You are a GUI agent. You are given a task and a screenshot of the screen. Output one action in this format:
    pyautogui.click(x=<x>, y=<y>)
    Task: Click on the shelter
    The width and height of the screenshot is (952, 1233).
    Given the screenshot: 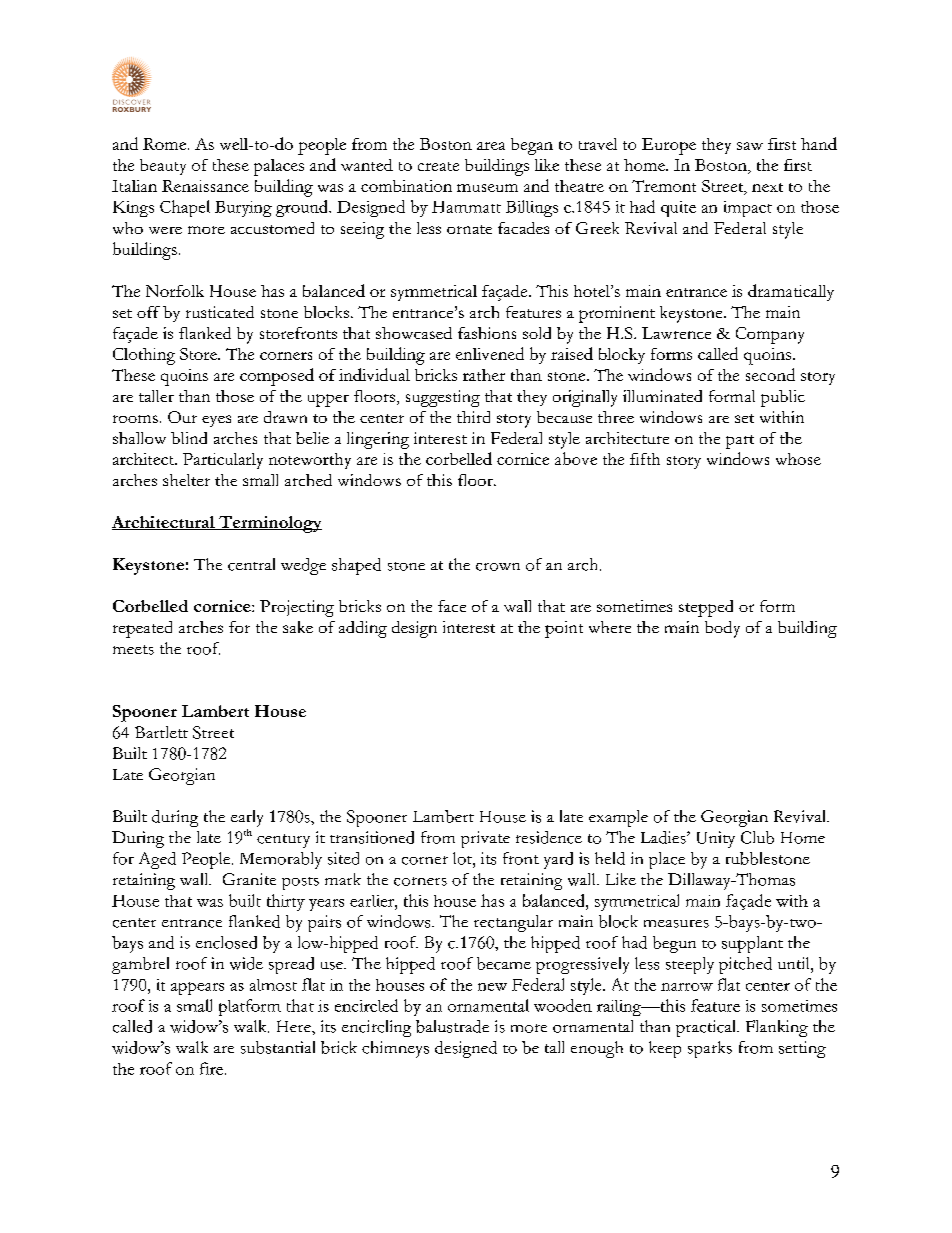 What is the action you would take?
    pyautogui.click(x=186, y=480)
